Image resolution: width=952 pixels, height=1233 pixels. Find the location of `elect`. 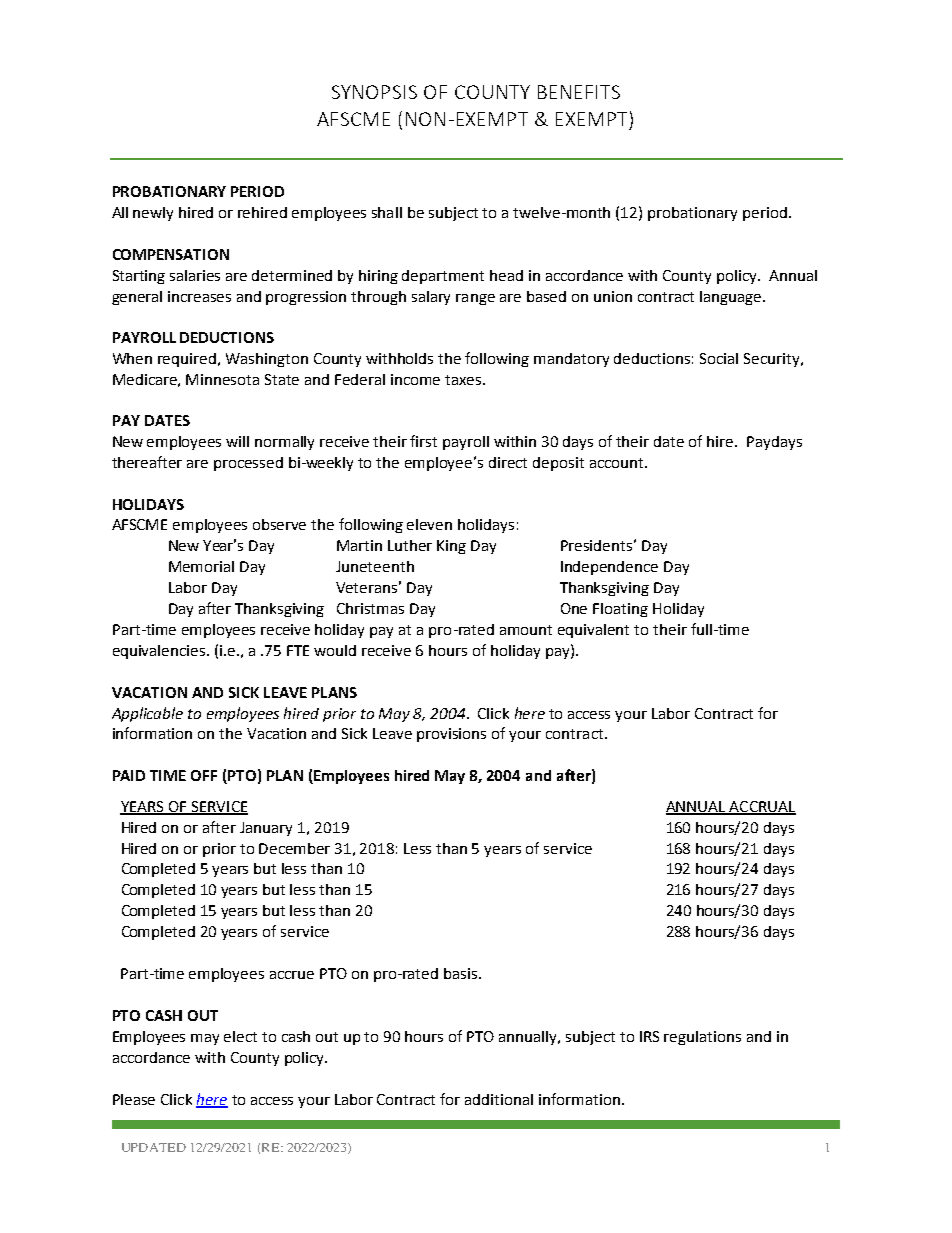

elect is located at coordinates (240, 1036).
